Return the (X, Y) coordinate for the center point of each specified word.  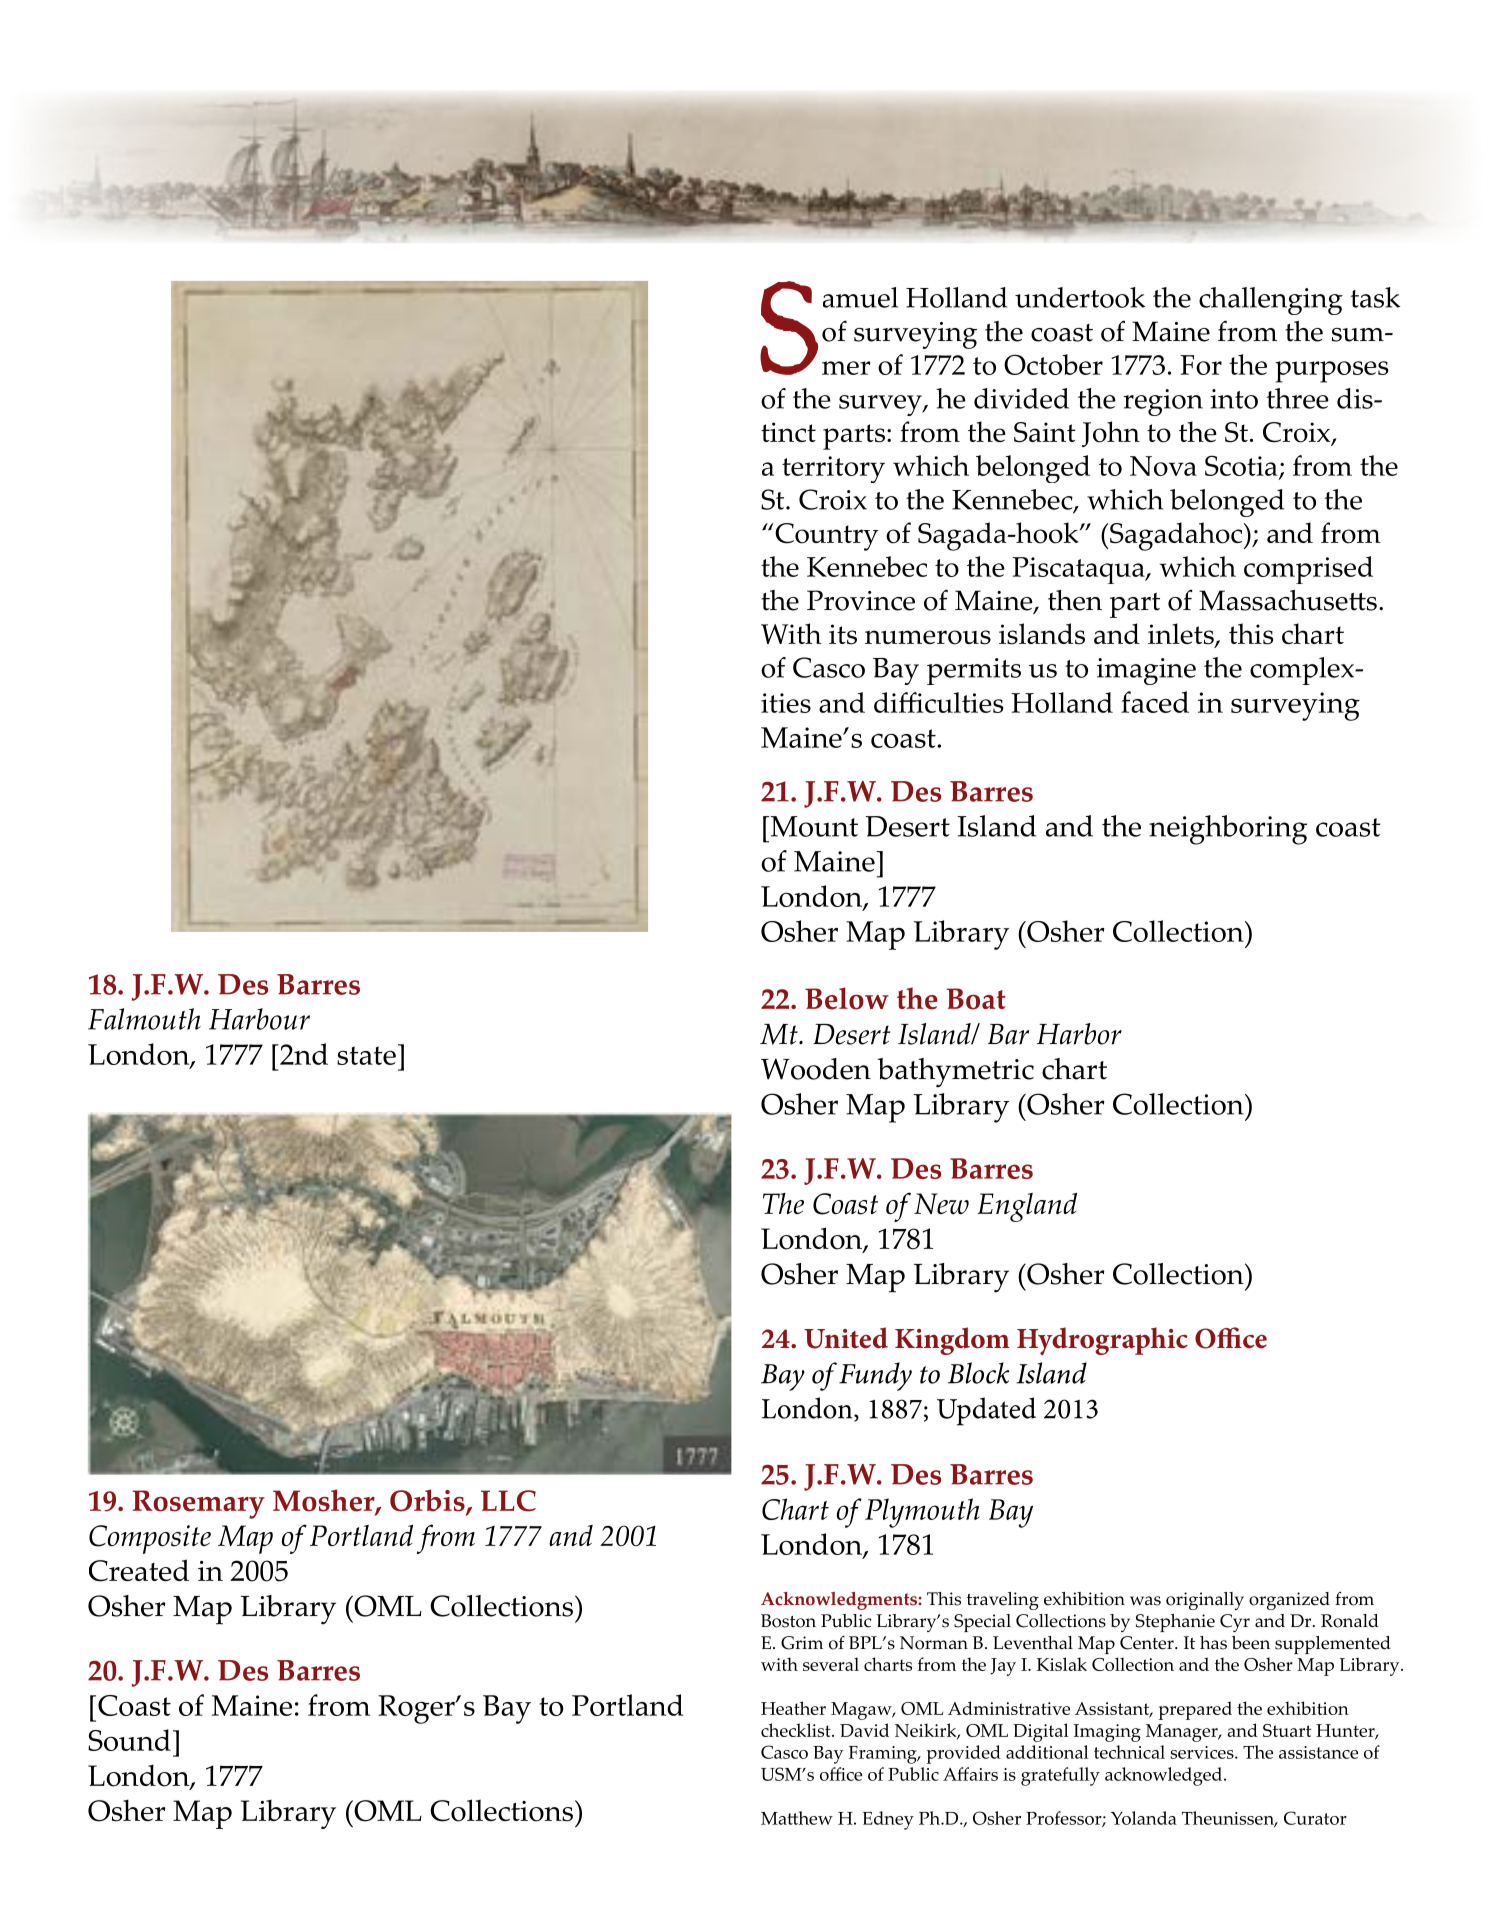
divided (1021, 398)
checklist (797, 1730)
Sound (129, 1740)
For (1201, 365)
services (1203, 1752)
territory (833, 469)
